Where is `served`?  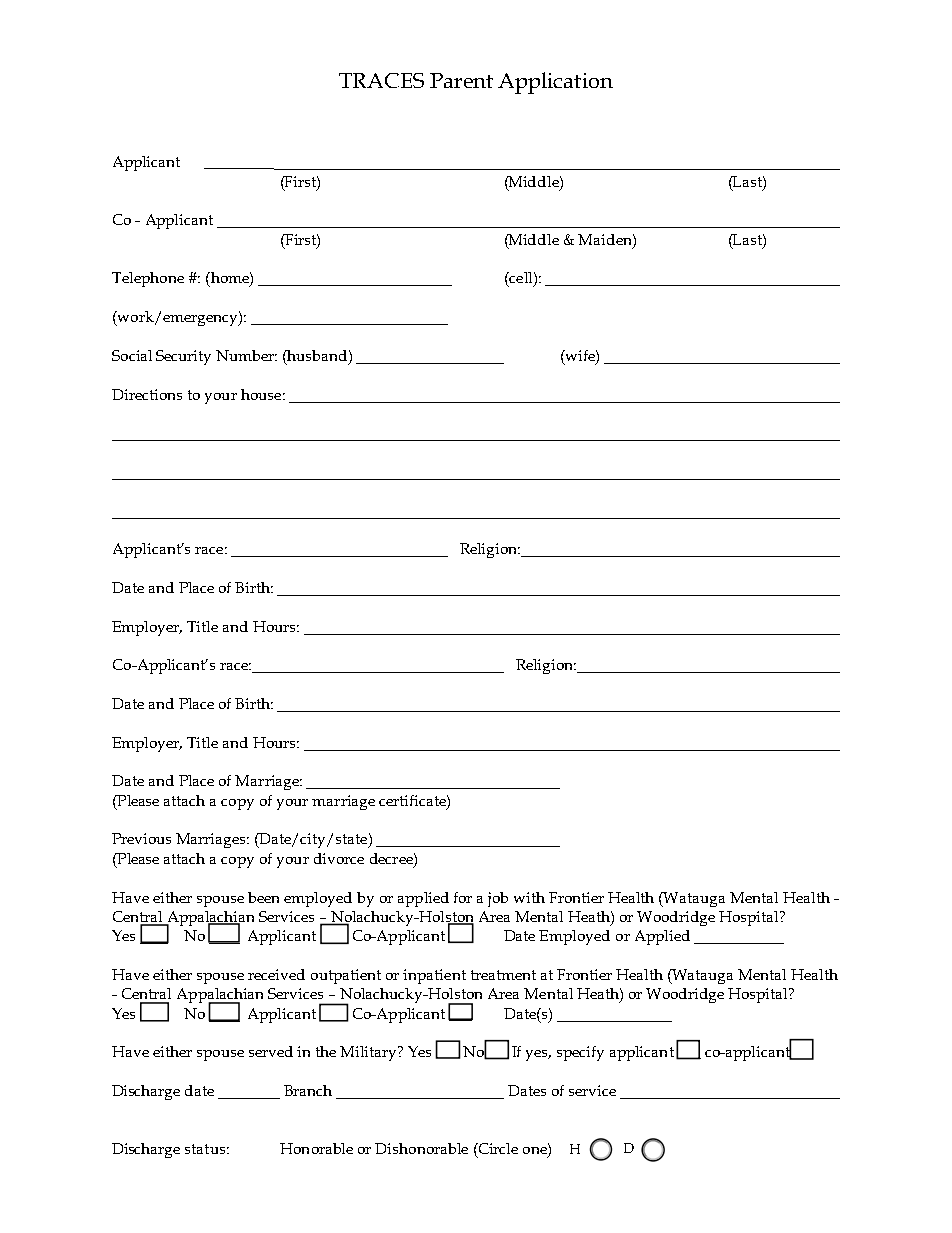
served is located at coordinates (271, 1051).
